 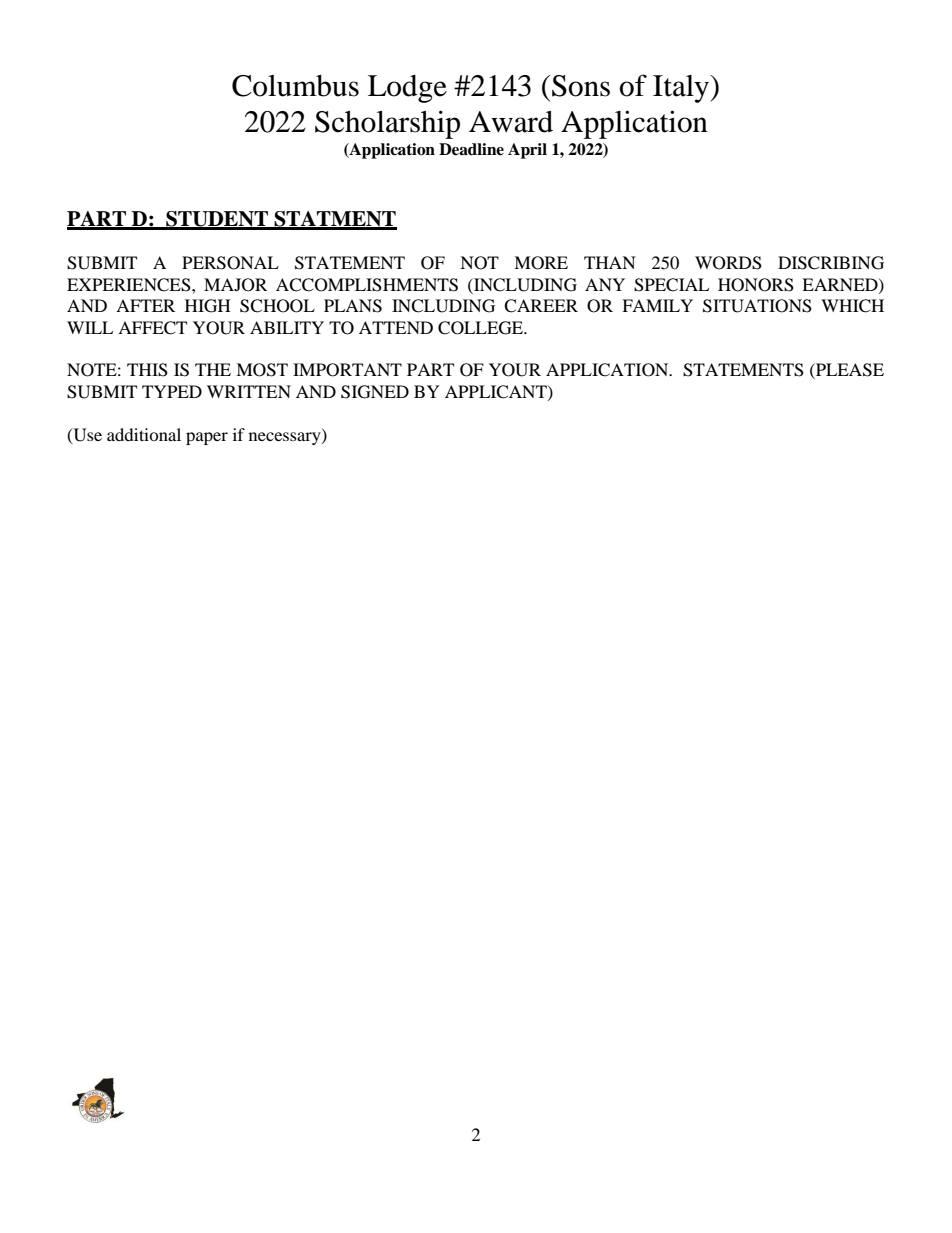 What do you see at coordinates (375, 392) in the screenshot?
I see `SIGNED` at bounding box center [375, 392].
